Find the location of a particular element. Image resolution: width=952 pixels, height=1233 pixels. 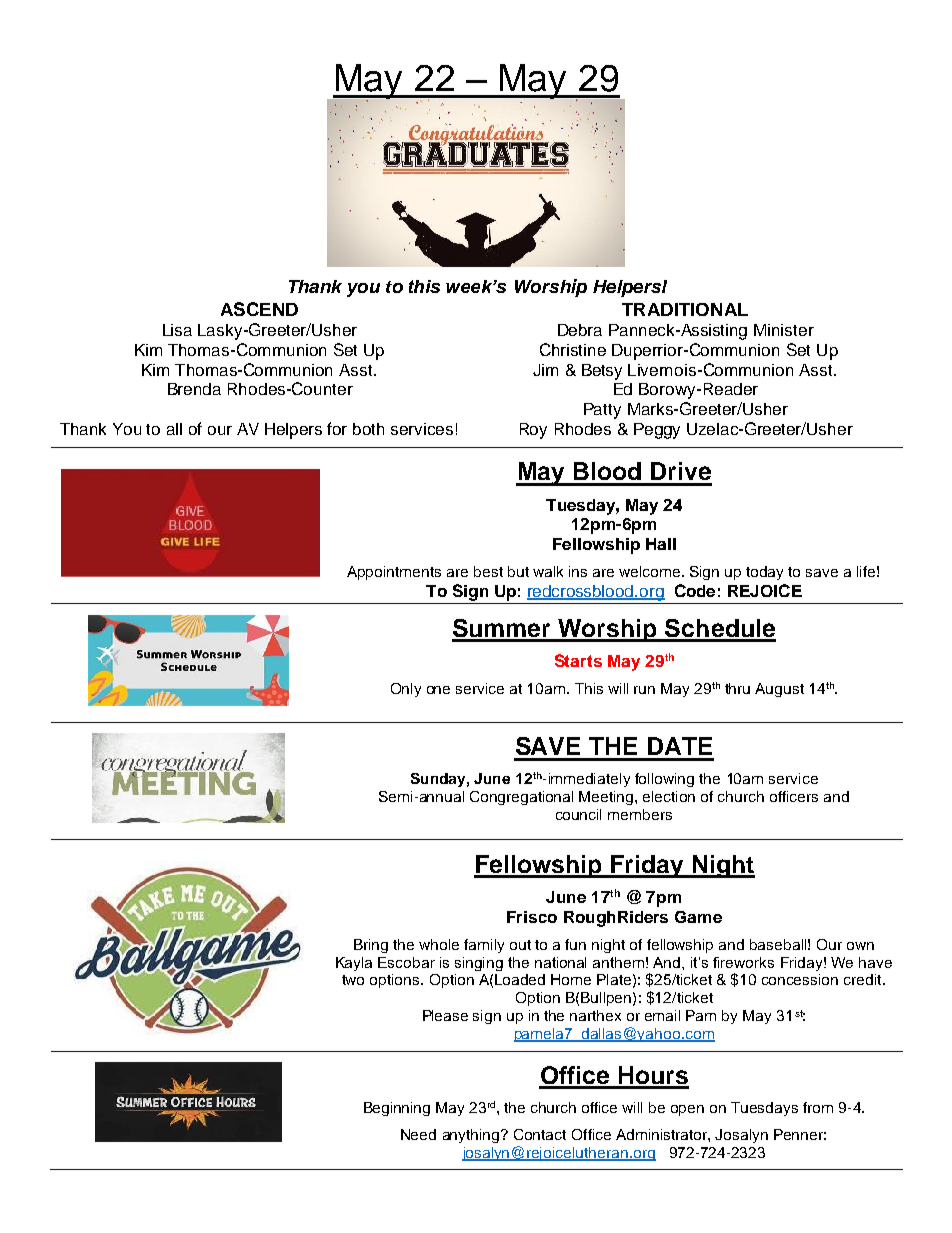

Frisco is located at coordinates (532, 917).
